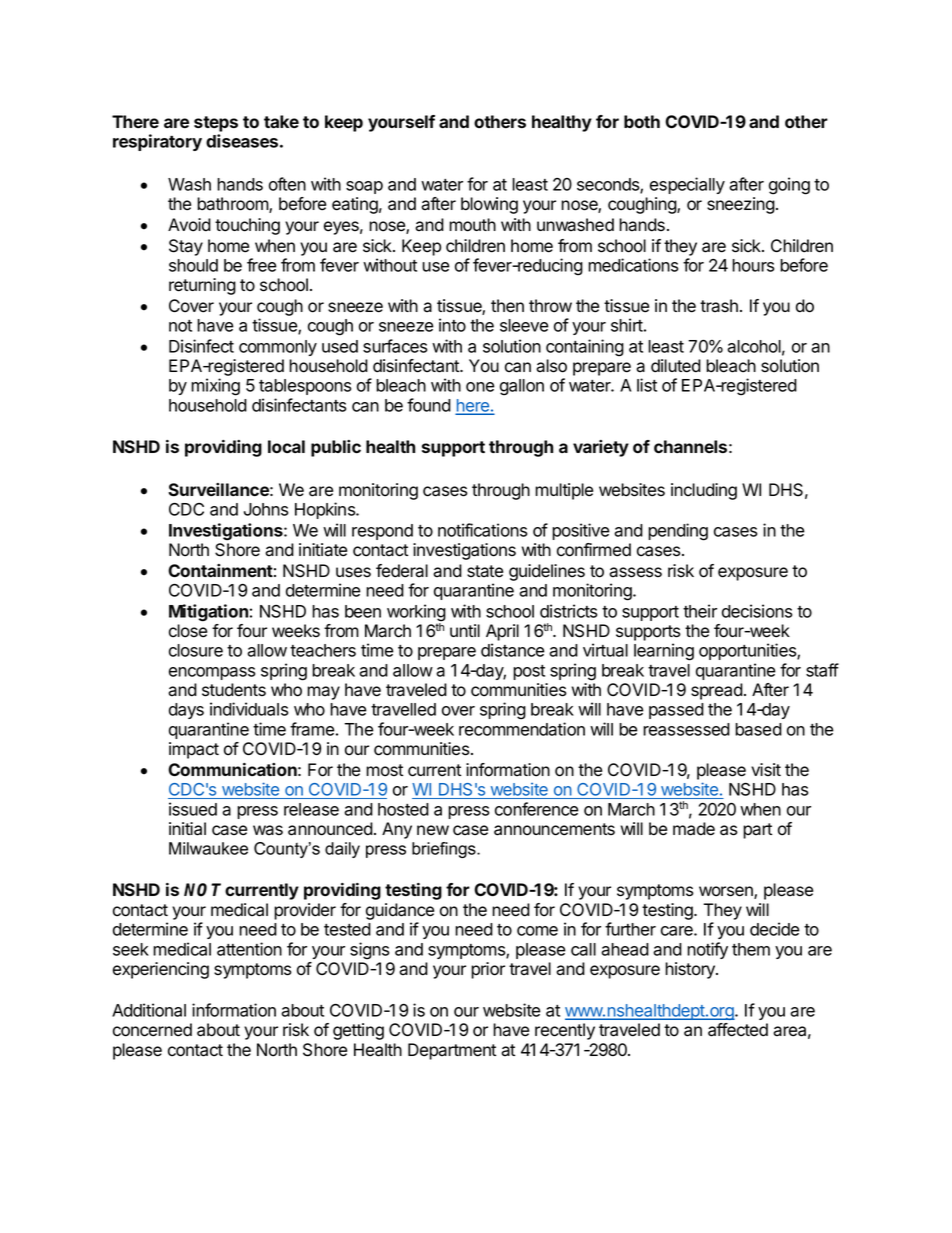 This screenshot has height=1233, width=952. What do you see at coordinates (149, 1010) in the screenshot?
I see `Additional` at bounding box center [149, 1010].
